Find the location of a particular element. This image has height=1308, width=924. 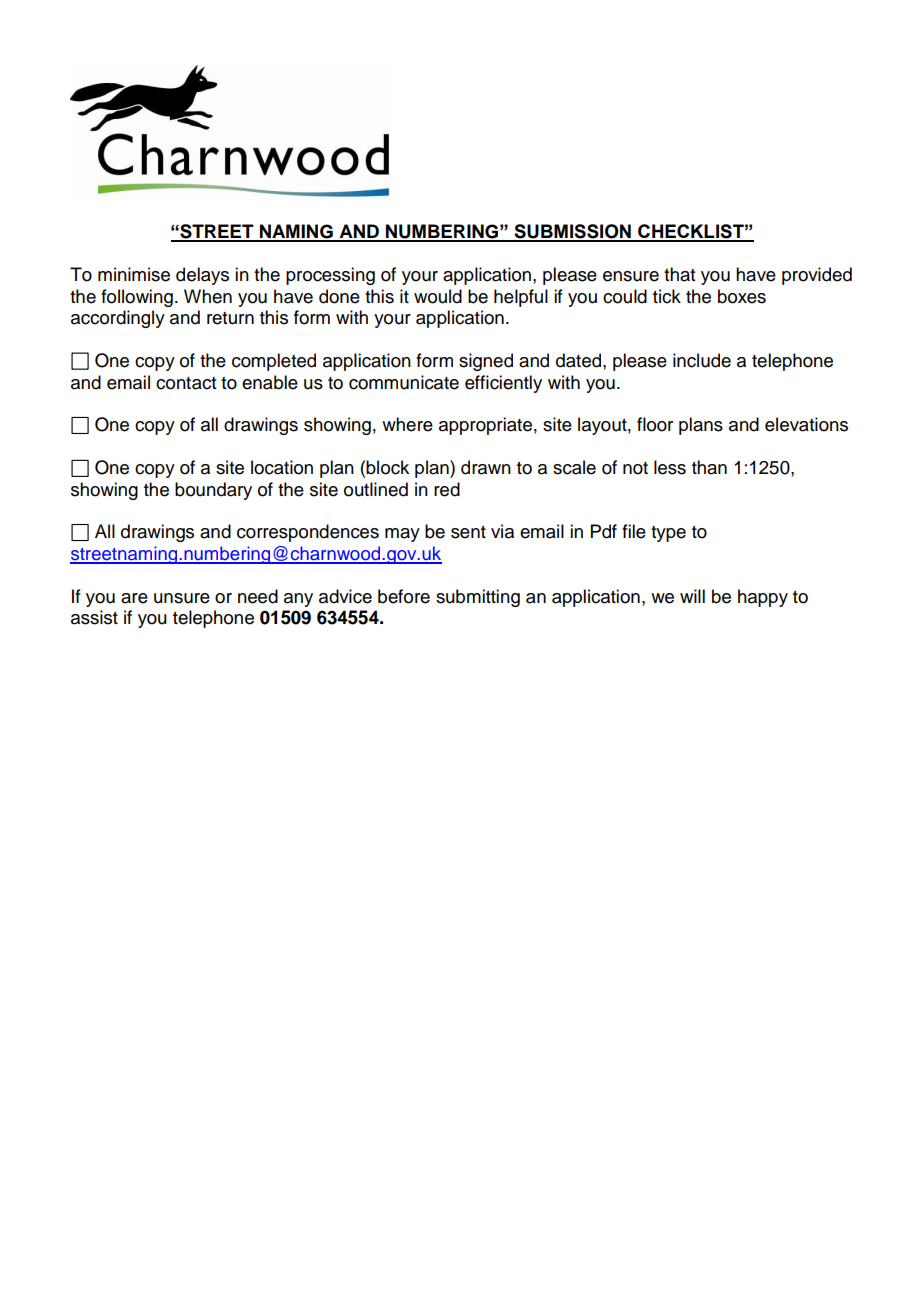

delays is located at coordinates (202, 276).
